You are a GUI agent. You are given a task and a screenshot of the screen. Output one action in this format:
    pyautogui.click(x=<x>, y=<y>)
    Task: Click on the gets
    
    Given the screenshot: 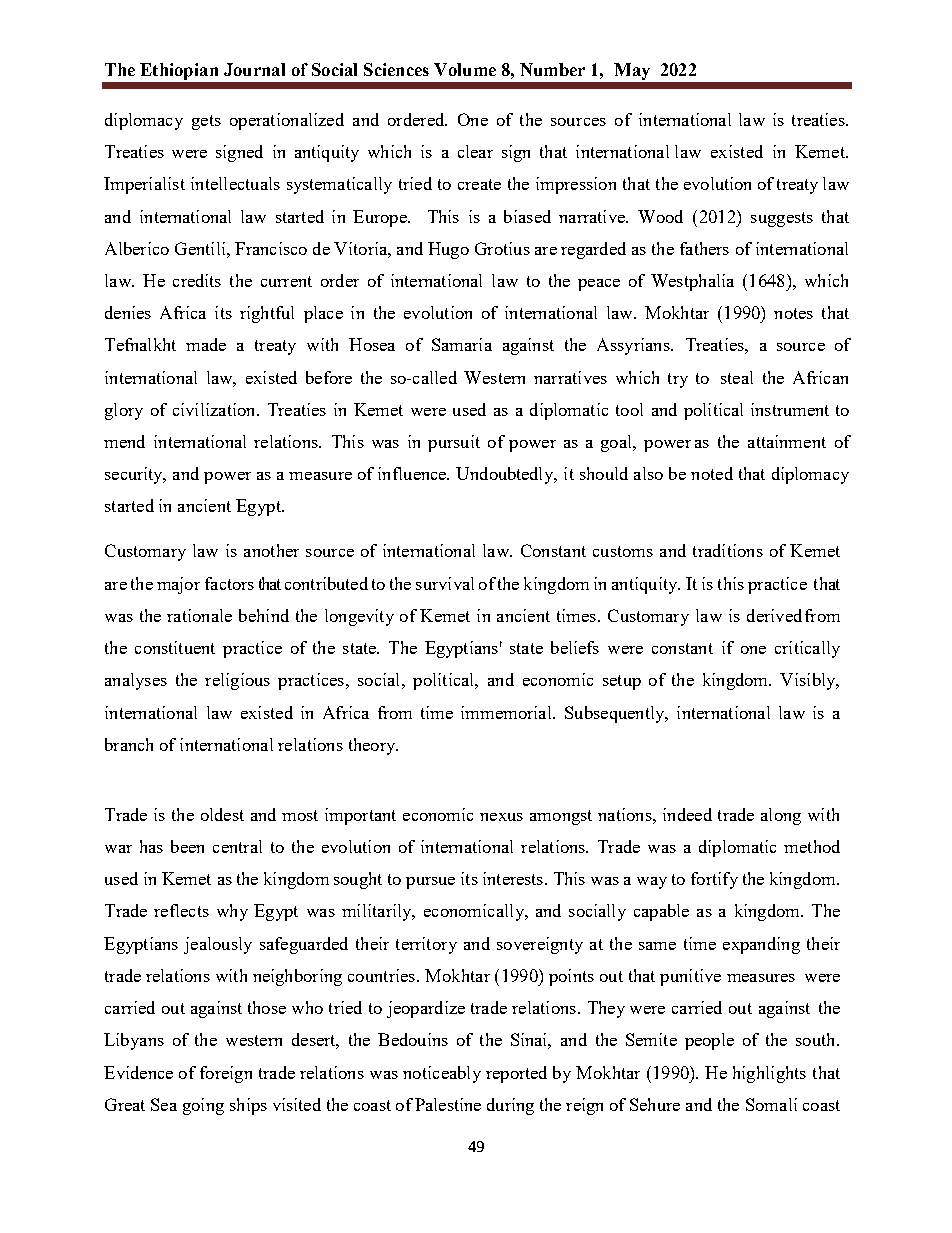 What is the action you would take?
    pyautogui.click(x=206, y=122)
